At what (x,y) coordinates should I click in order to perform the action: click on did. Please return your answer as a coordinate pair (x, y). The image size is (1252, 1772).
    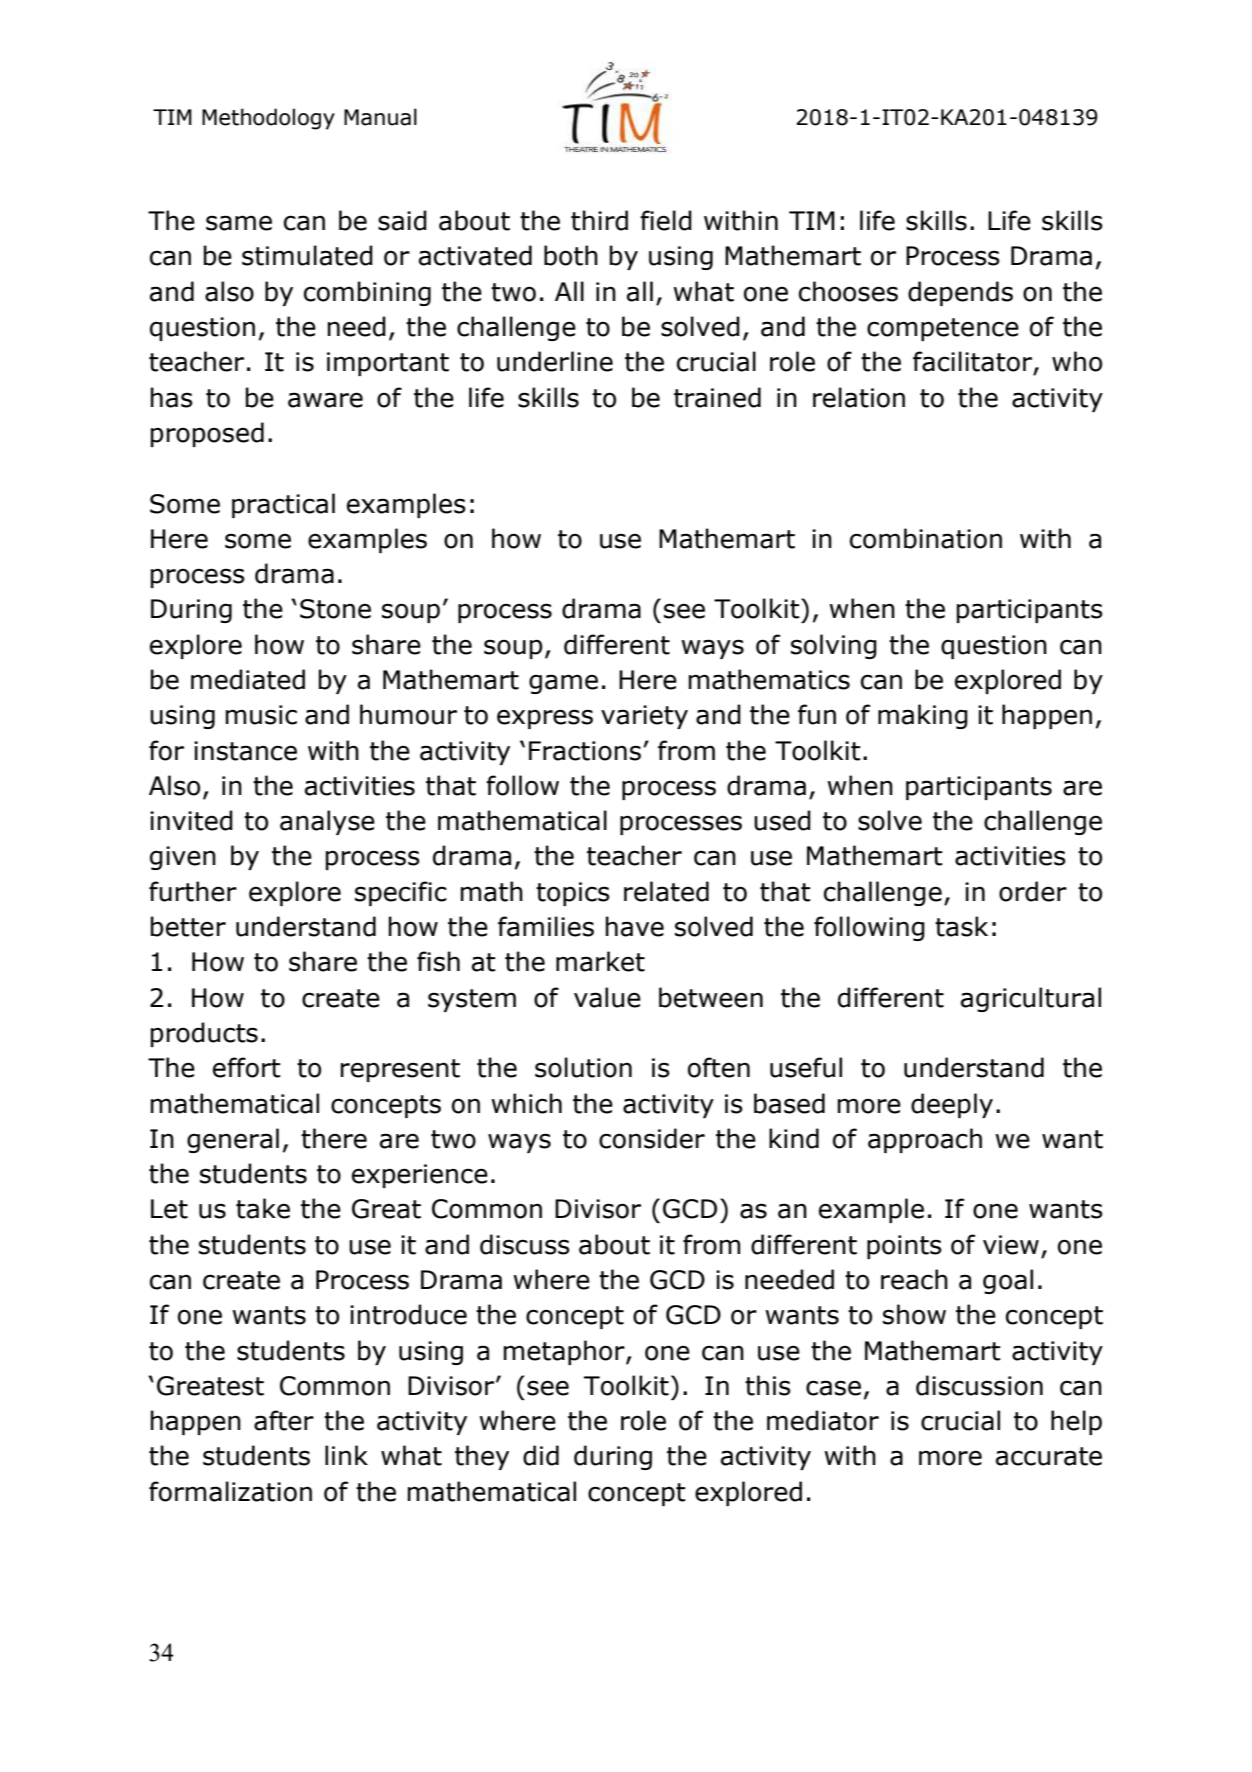
    Looking at the image, I should click on (541, 1455).
